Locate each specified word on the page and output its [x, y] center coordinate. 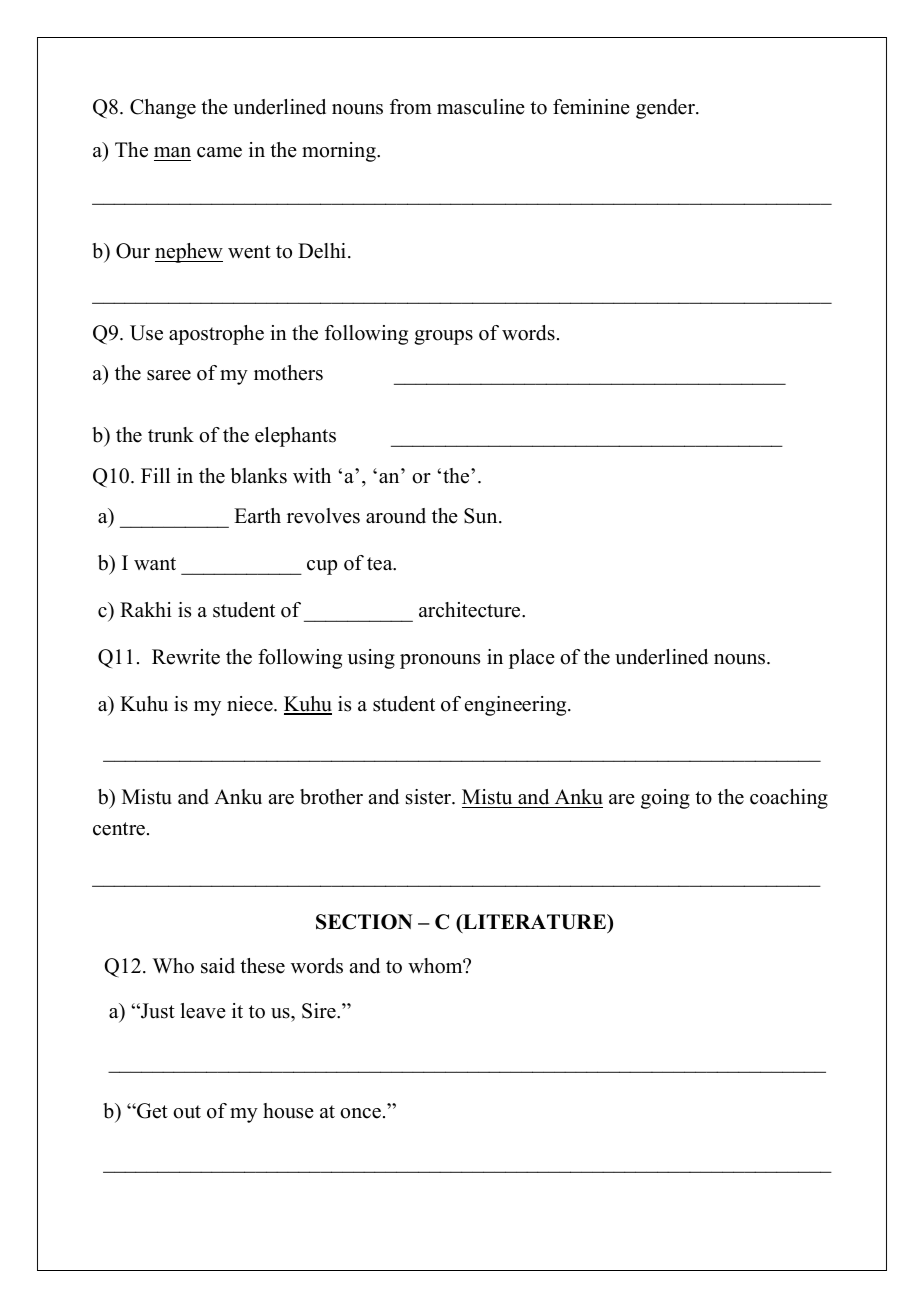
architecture [471, 610]
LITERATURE [534, 923]
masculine [481, 107]
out [187, 1112]
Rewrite [186, 657]
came [219, 152]
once [360, 1113]
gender [666, 109]
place [532, 659]
